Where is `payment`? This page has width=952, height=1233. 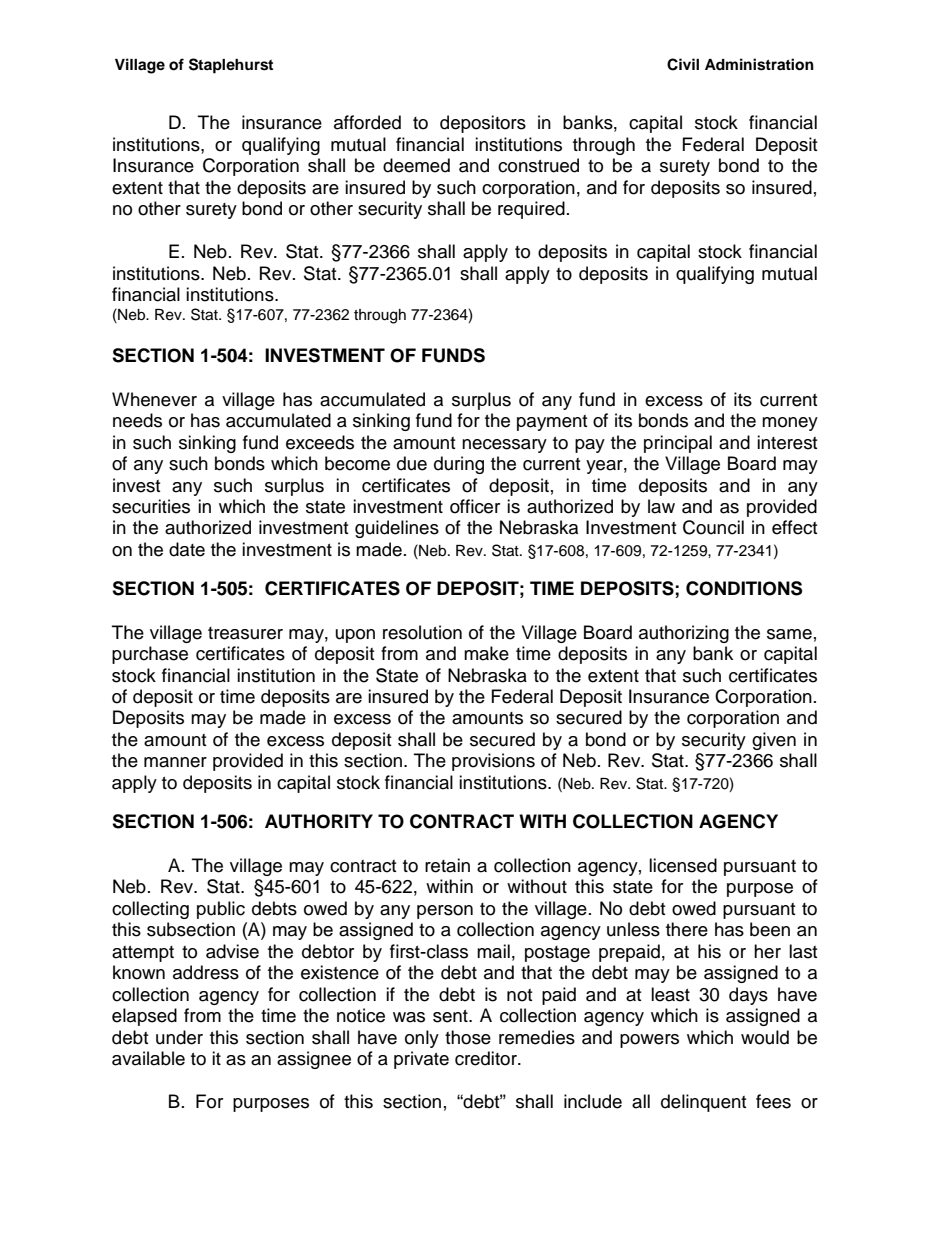
payment is located at coordinates (552, 423).
